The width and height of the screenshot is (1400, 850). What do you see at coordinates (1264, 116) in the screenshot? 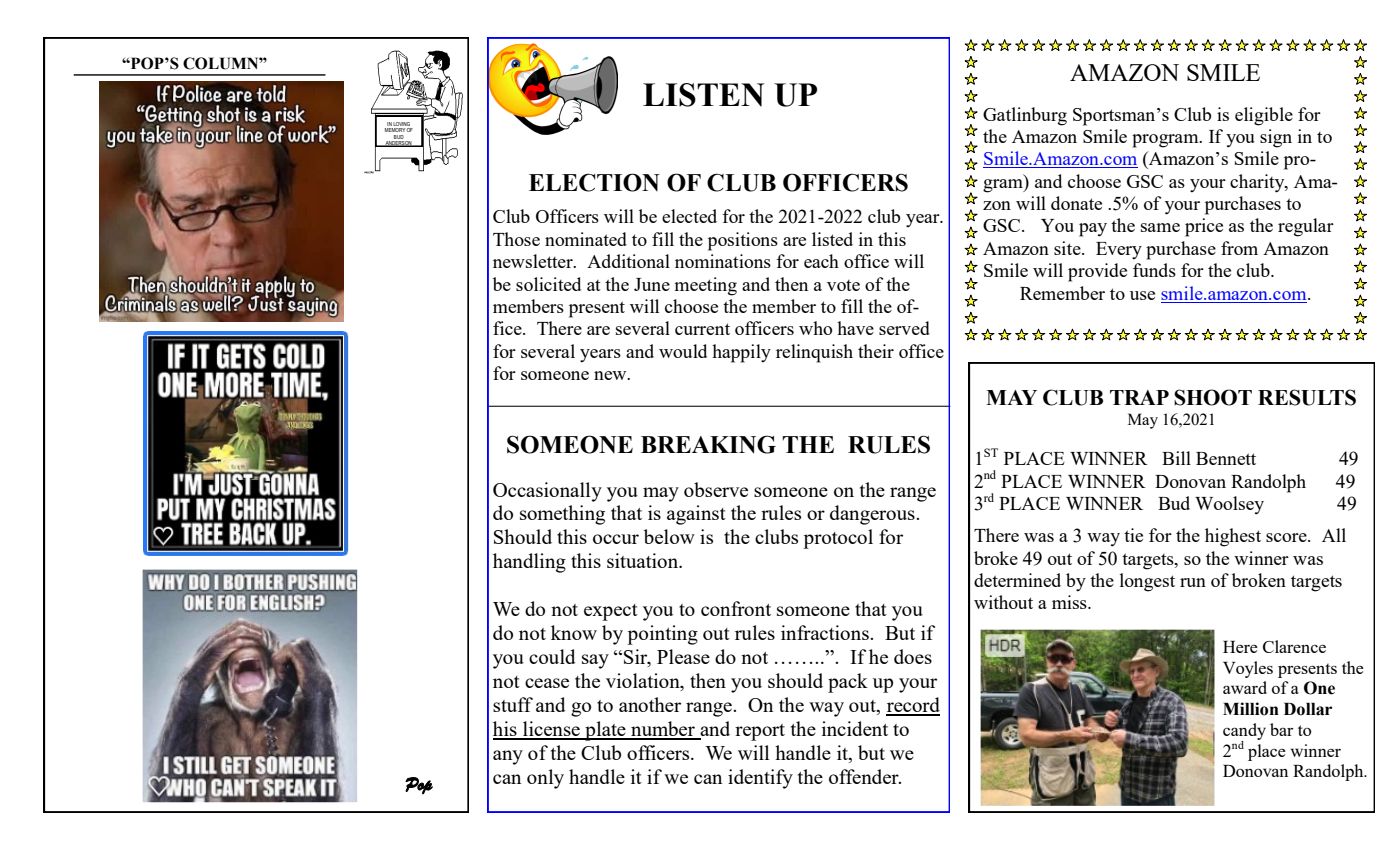
I see `eligible` at bounding box center [1264, 116].
